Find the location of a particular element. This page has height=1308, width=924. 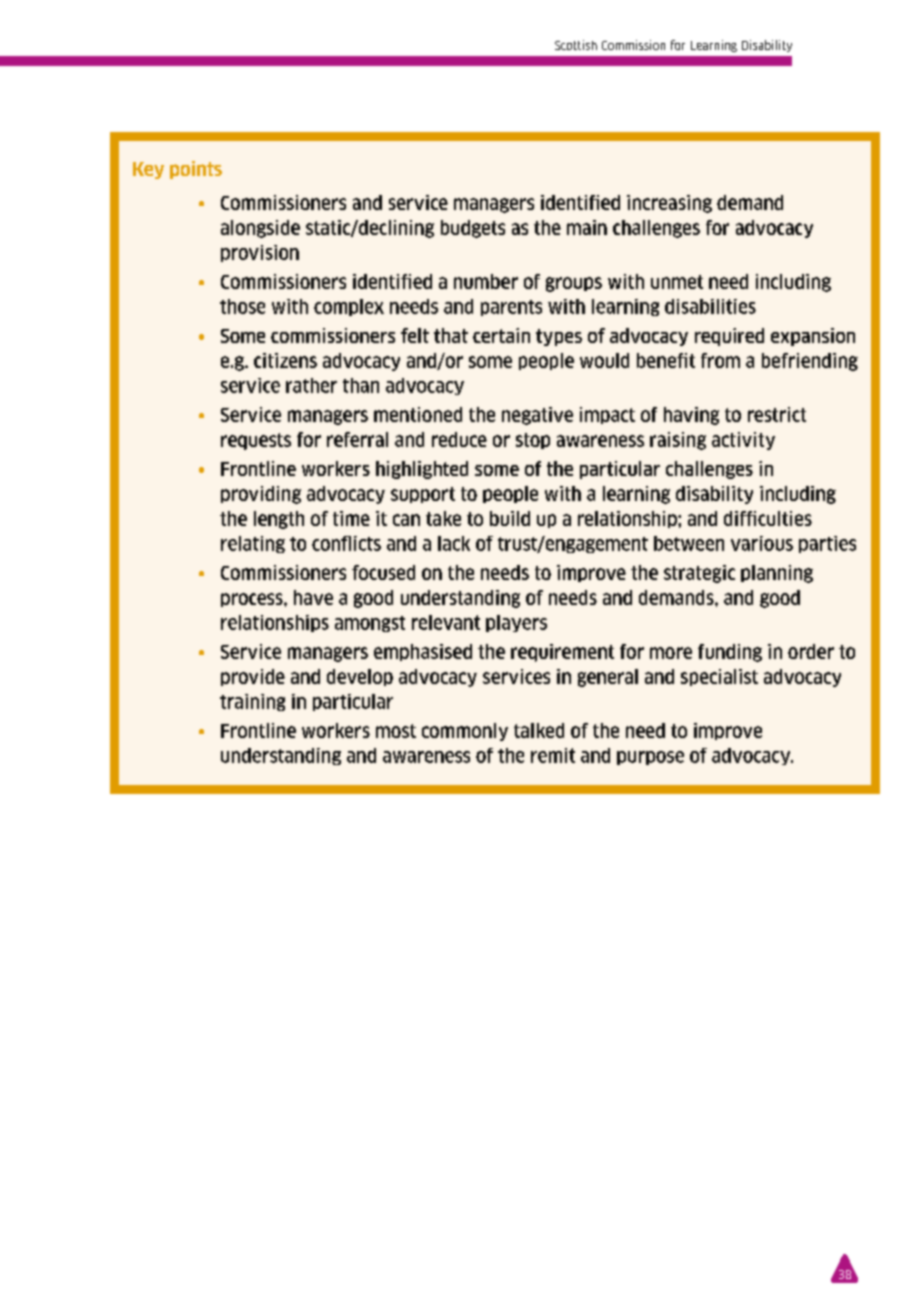

certain is located at coordinates (501, 335).
